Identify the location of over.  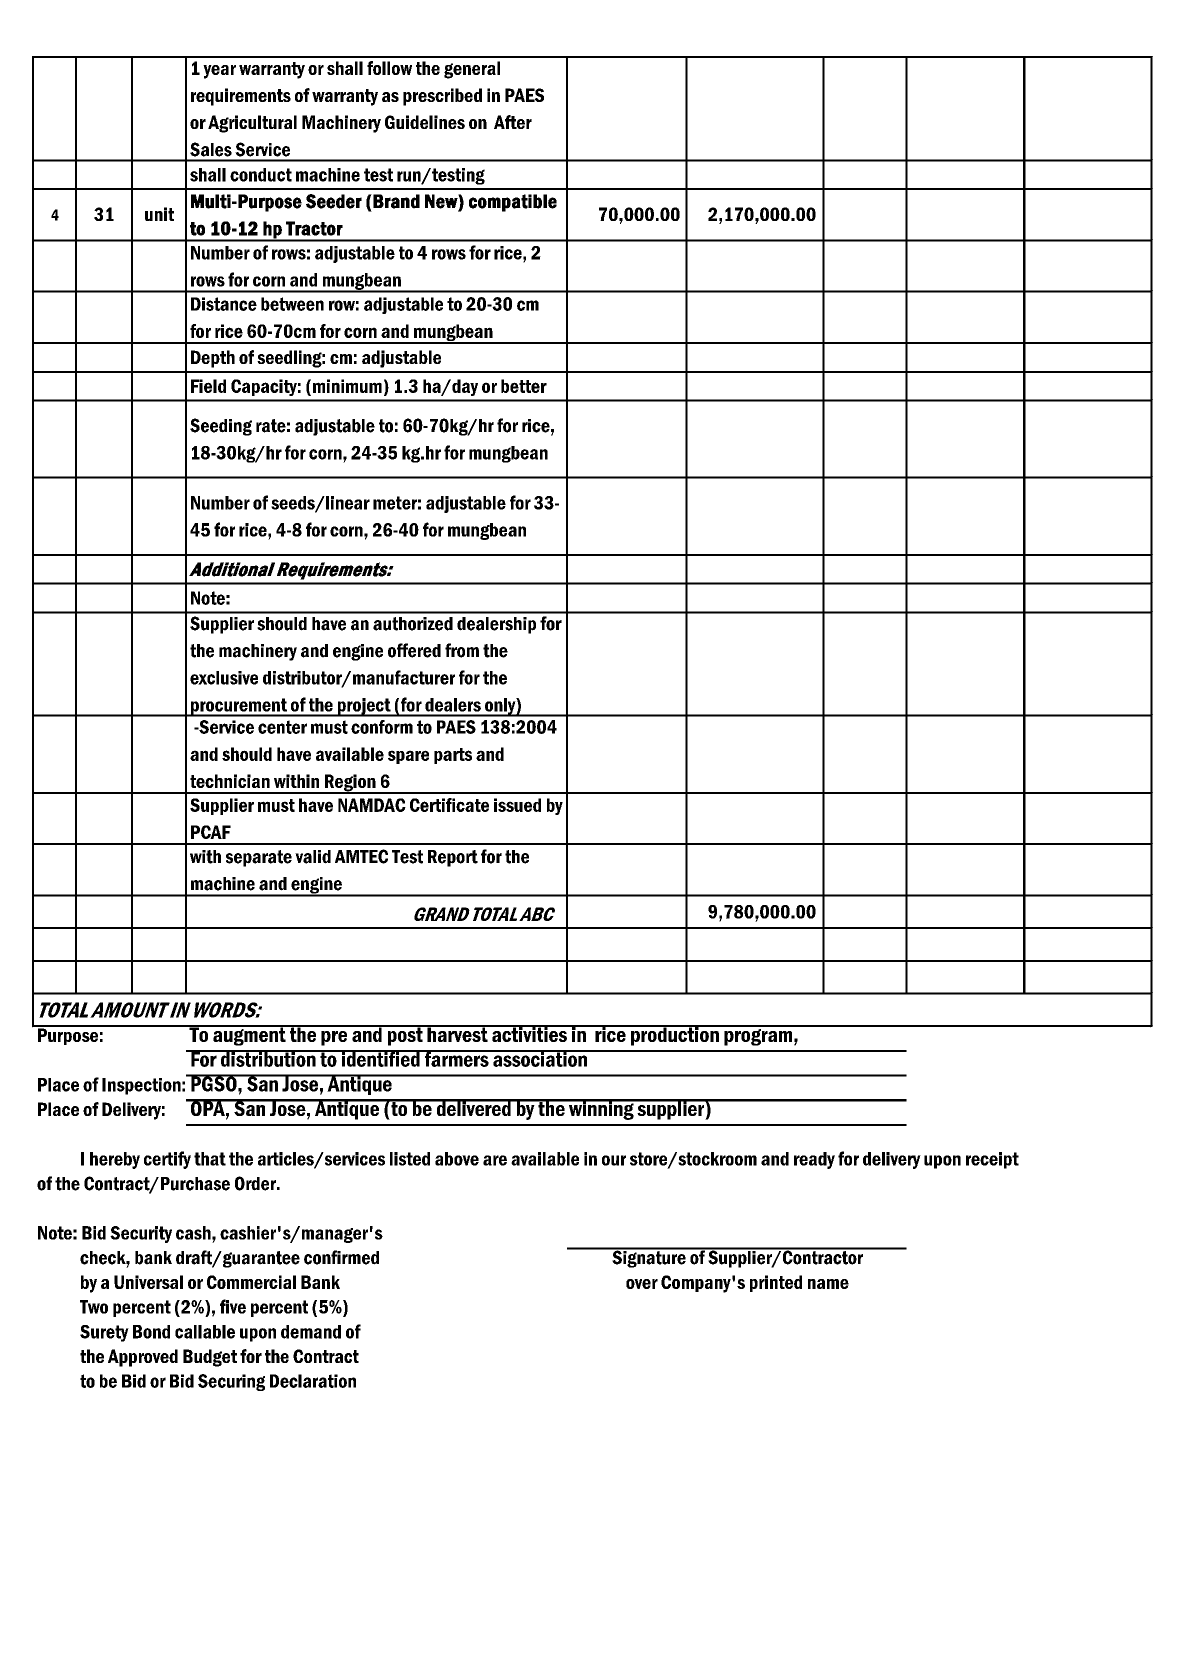
(642, 1284).
